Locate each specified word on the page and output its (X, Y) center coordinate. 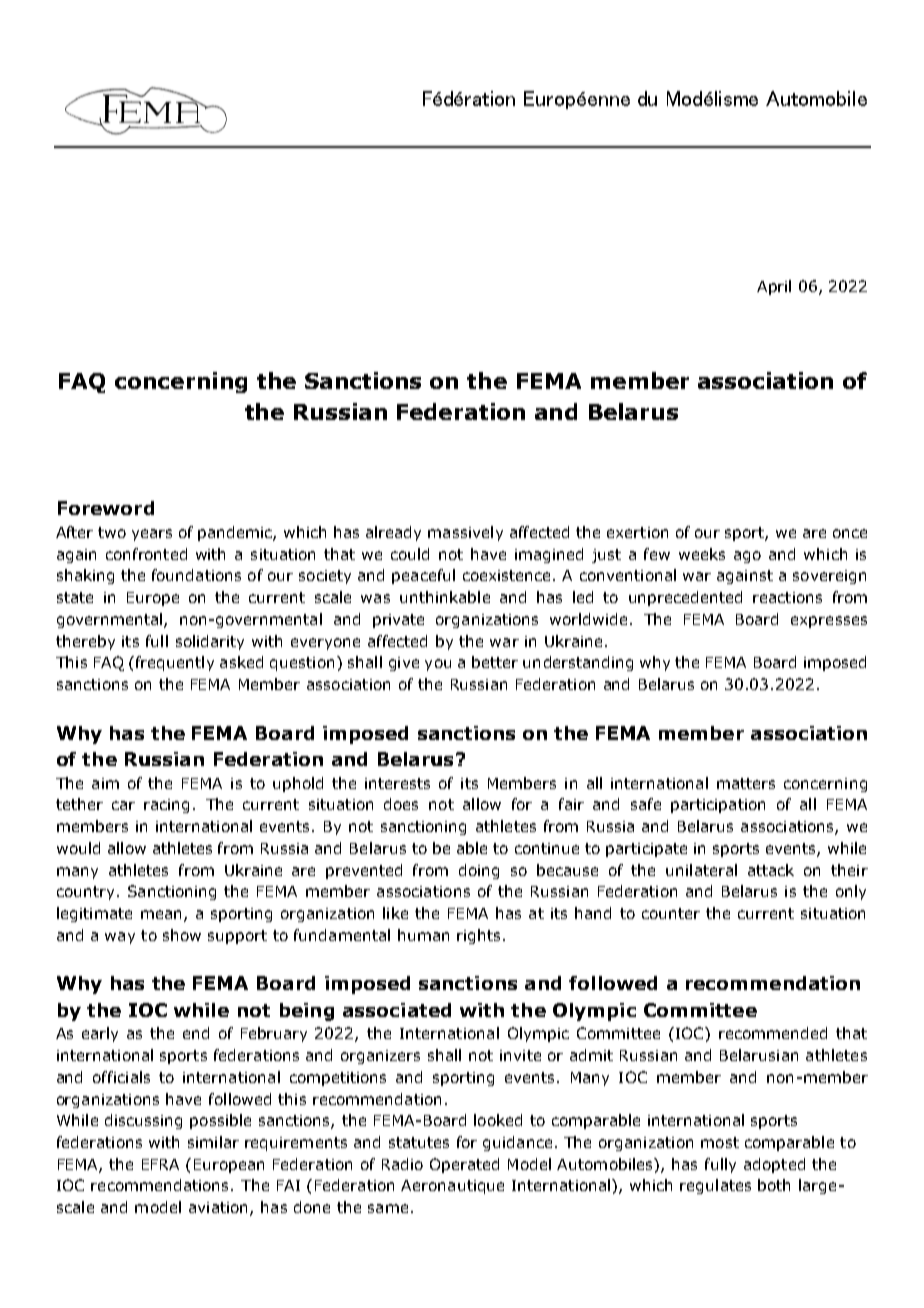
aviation (218, 1207)
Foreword (106, 508)
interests (397, 783)
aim (105, 783)
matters (746, 783)
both (774, 1185)
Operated (464, 1165)
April (774, 287)
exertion (637, 532)
